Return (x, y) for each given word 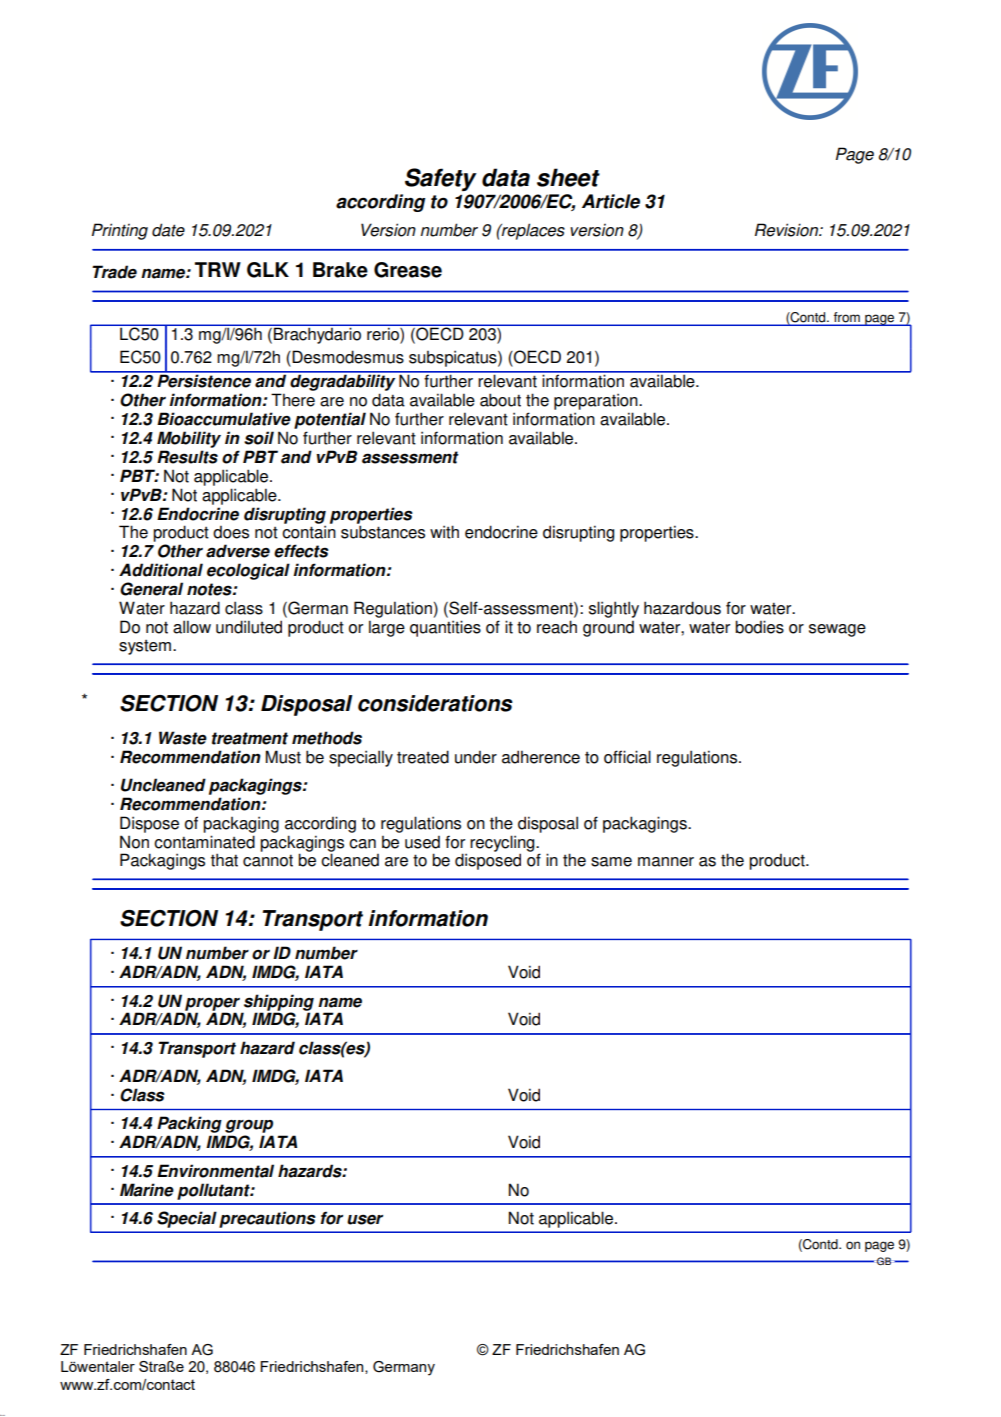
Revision (787, 230)
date (168, 230)
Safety (441, 179)
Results (187, 457)
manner (666, 862)
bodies (759, 627)
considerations (435, 703)
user (365, 1219)
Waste (183, 738)
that (224, 860)
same (611, 862)
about (500, 400)
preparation (597, 401)
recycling (503, 844)
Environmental (215, 1171)
